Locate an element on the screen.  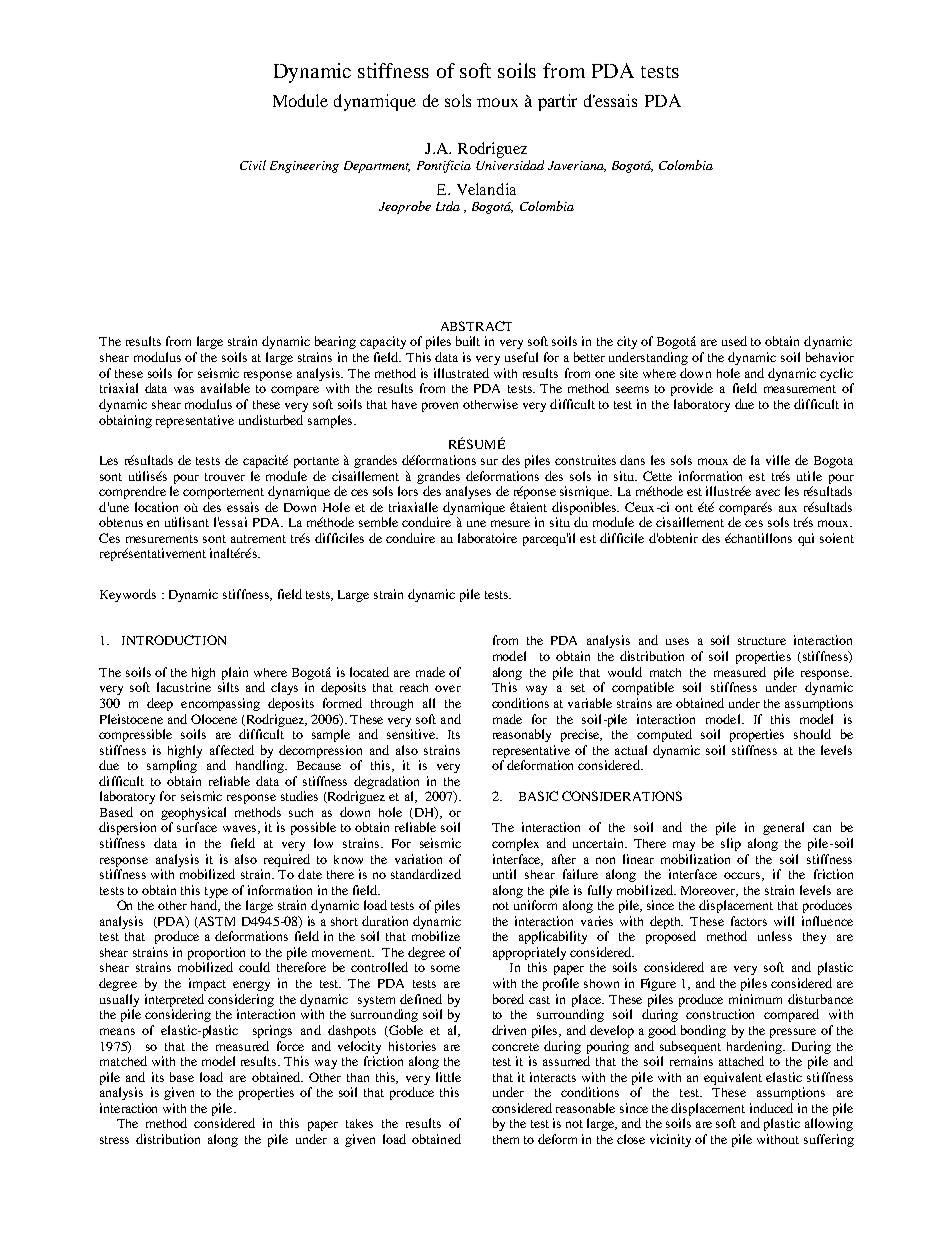
general is located at coordinates (783, 828).
